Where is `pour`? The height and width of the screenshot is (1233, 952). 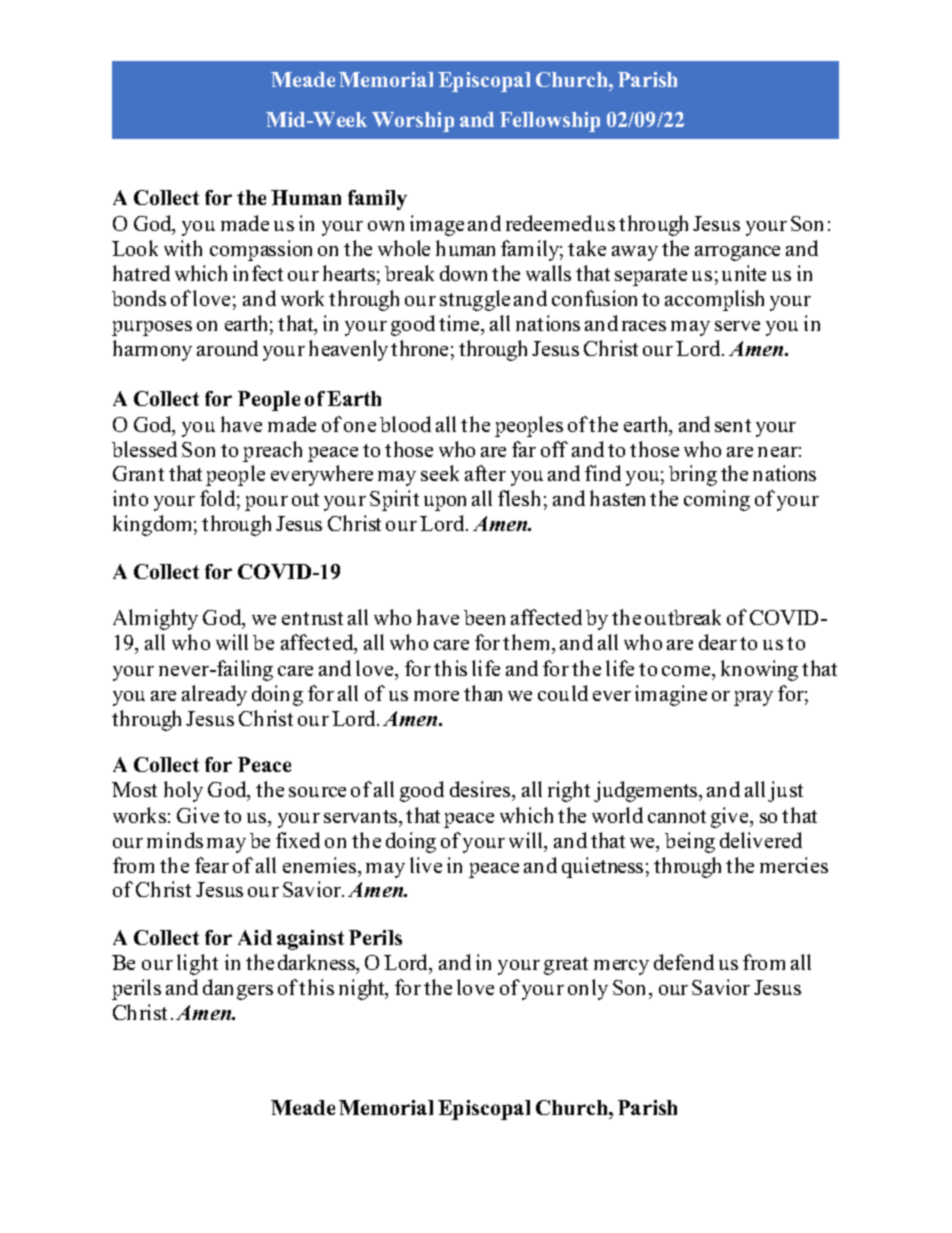 pour is located at coordinates (266, 503).
